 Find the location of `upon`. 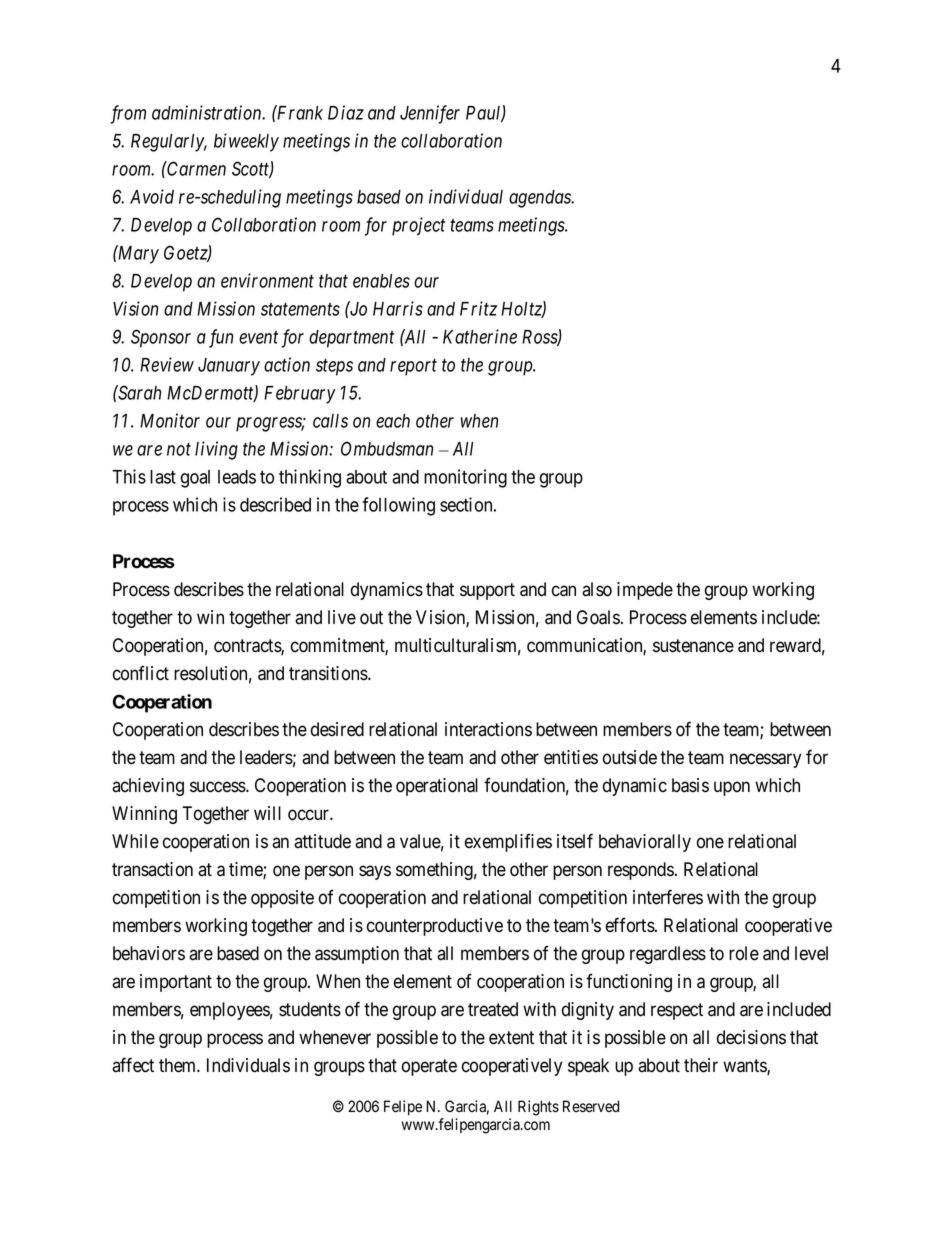

upon is located at coordinates (732, 788).
